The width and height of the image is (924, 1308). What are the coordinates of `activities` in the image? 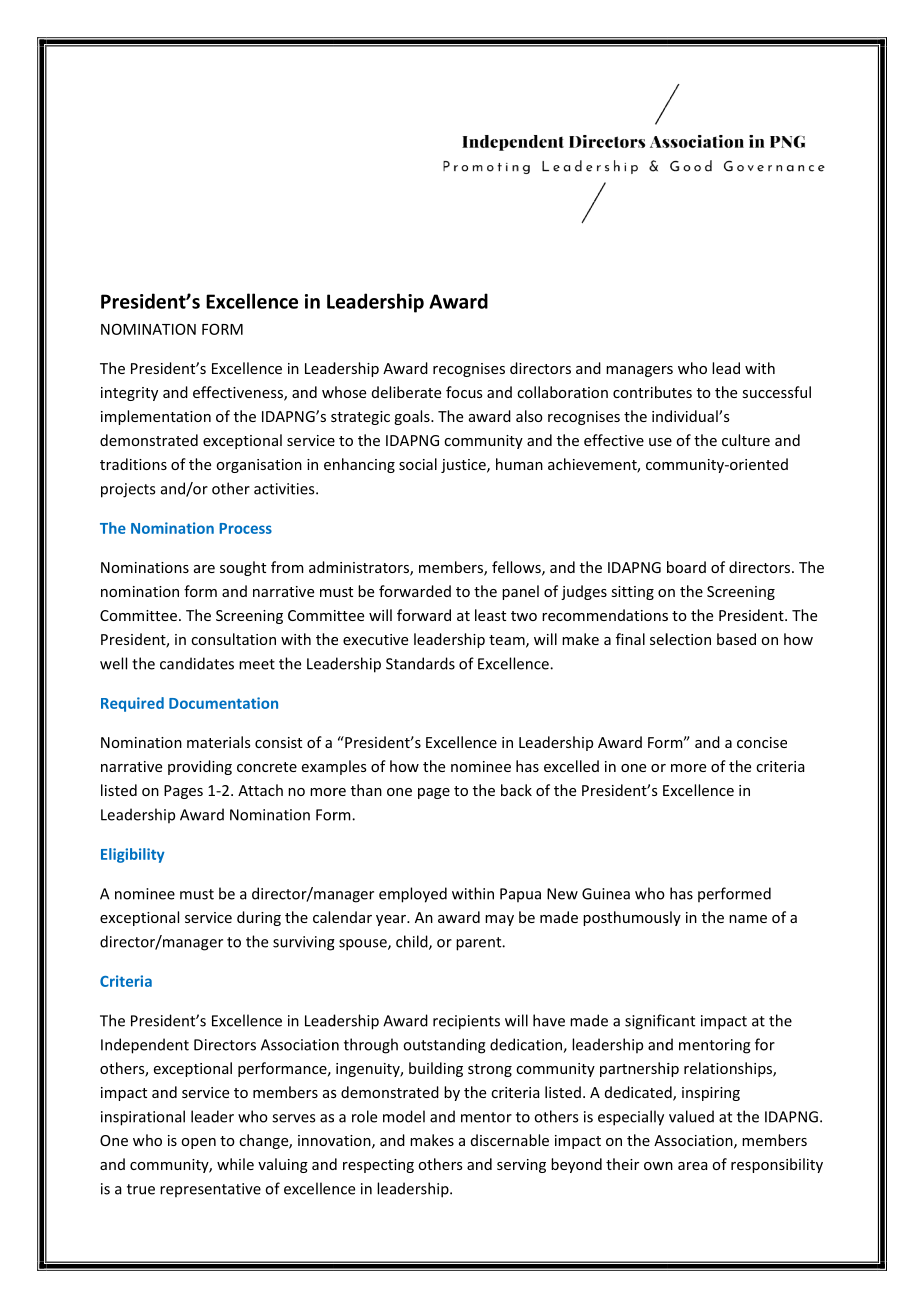 It's located at (285, 489).
